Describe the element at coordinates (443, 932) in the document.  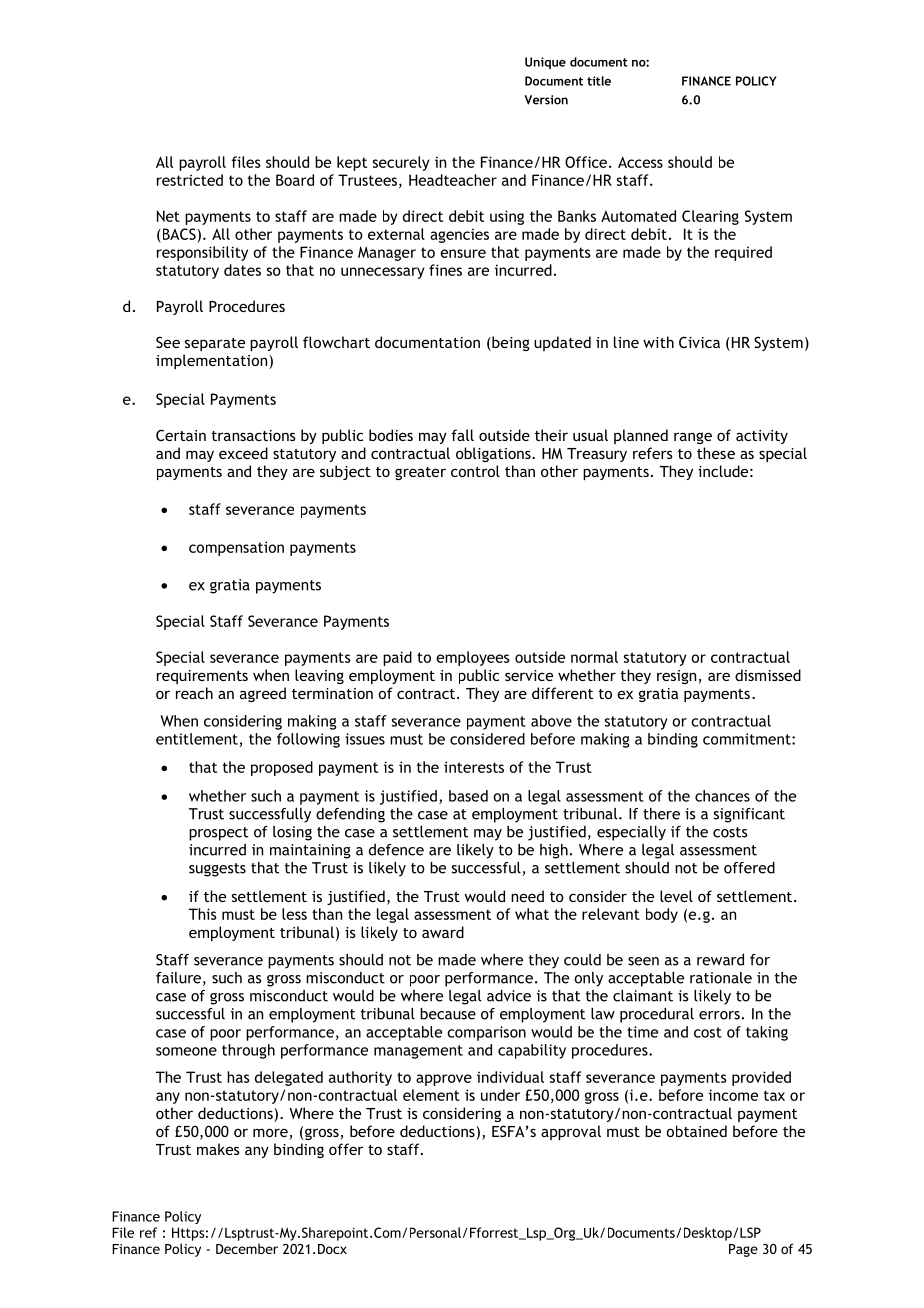
I see `award` at that location.
